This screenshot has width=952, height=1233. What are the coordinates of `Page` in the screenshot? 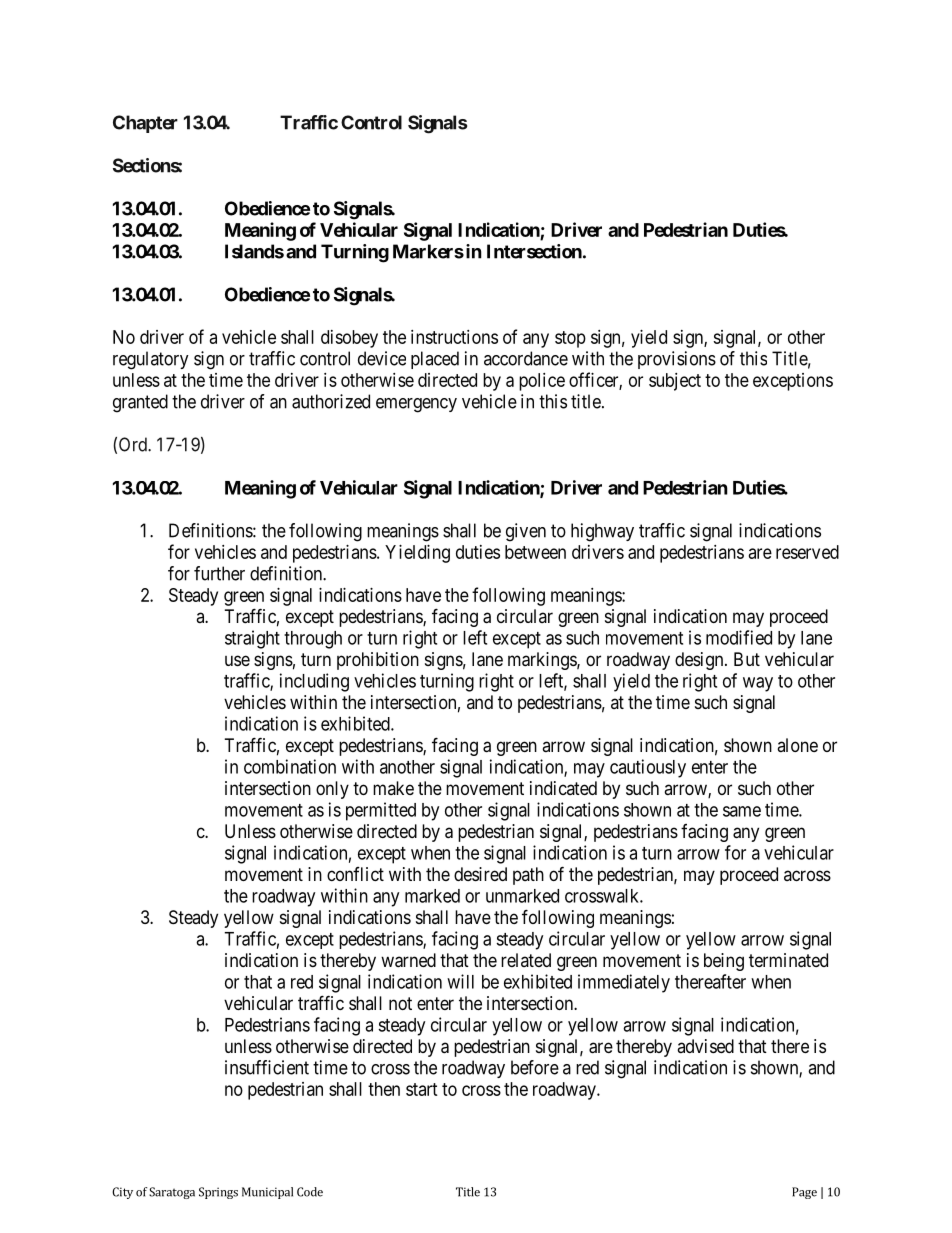 It's located at (804, 1193).
